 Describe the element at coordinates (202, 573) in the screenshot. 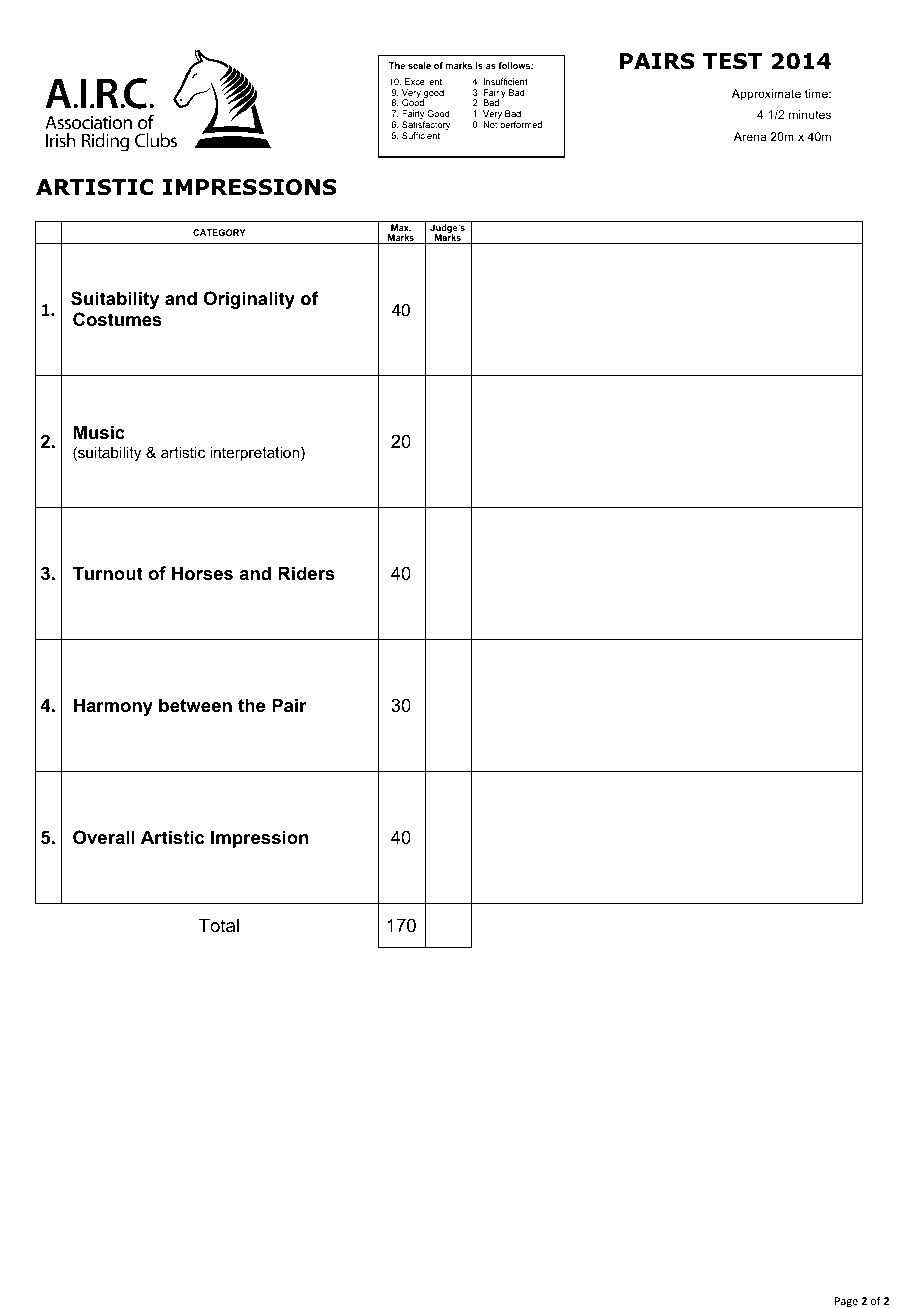

I see `Horses` at that location.
